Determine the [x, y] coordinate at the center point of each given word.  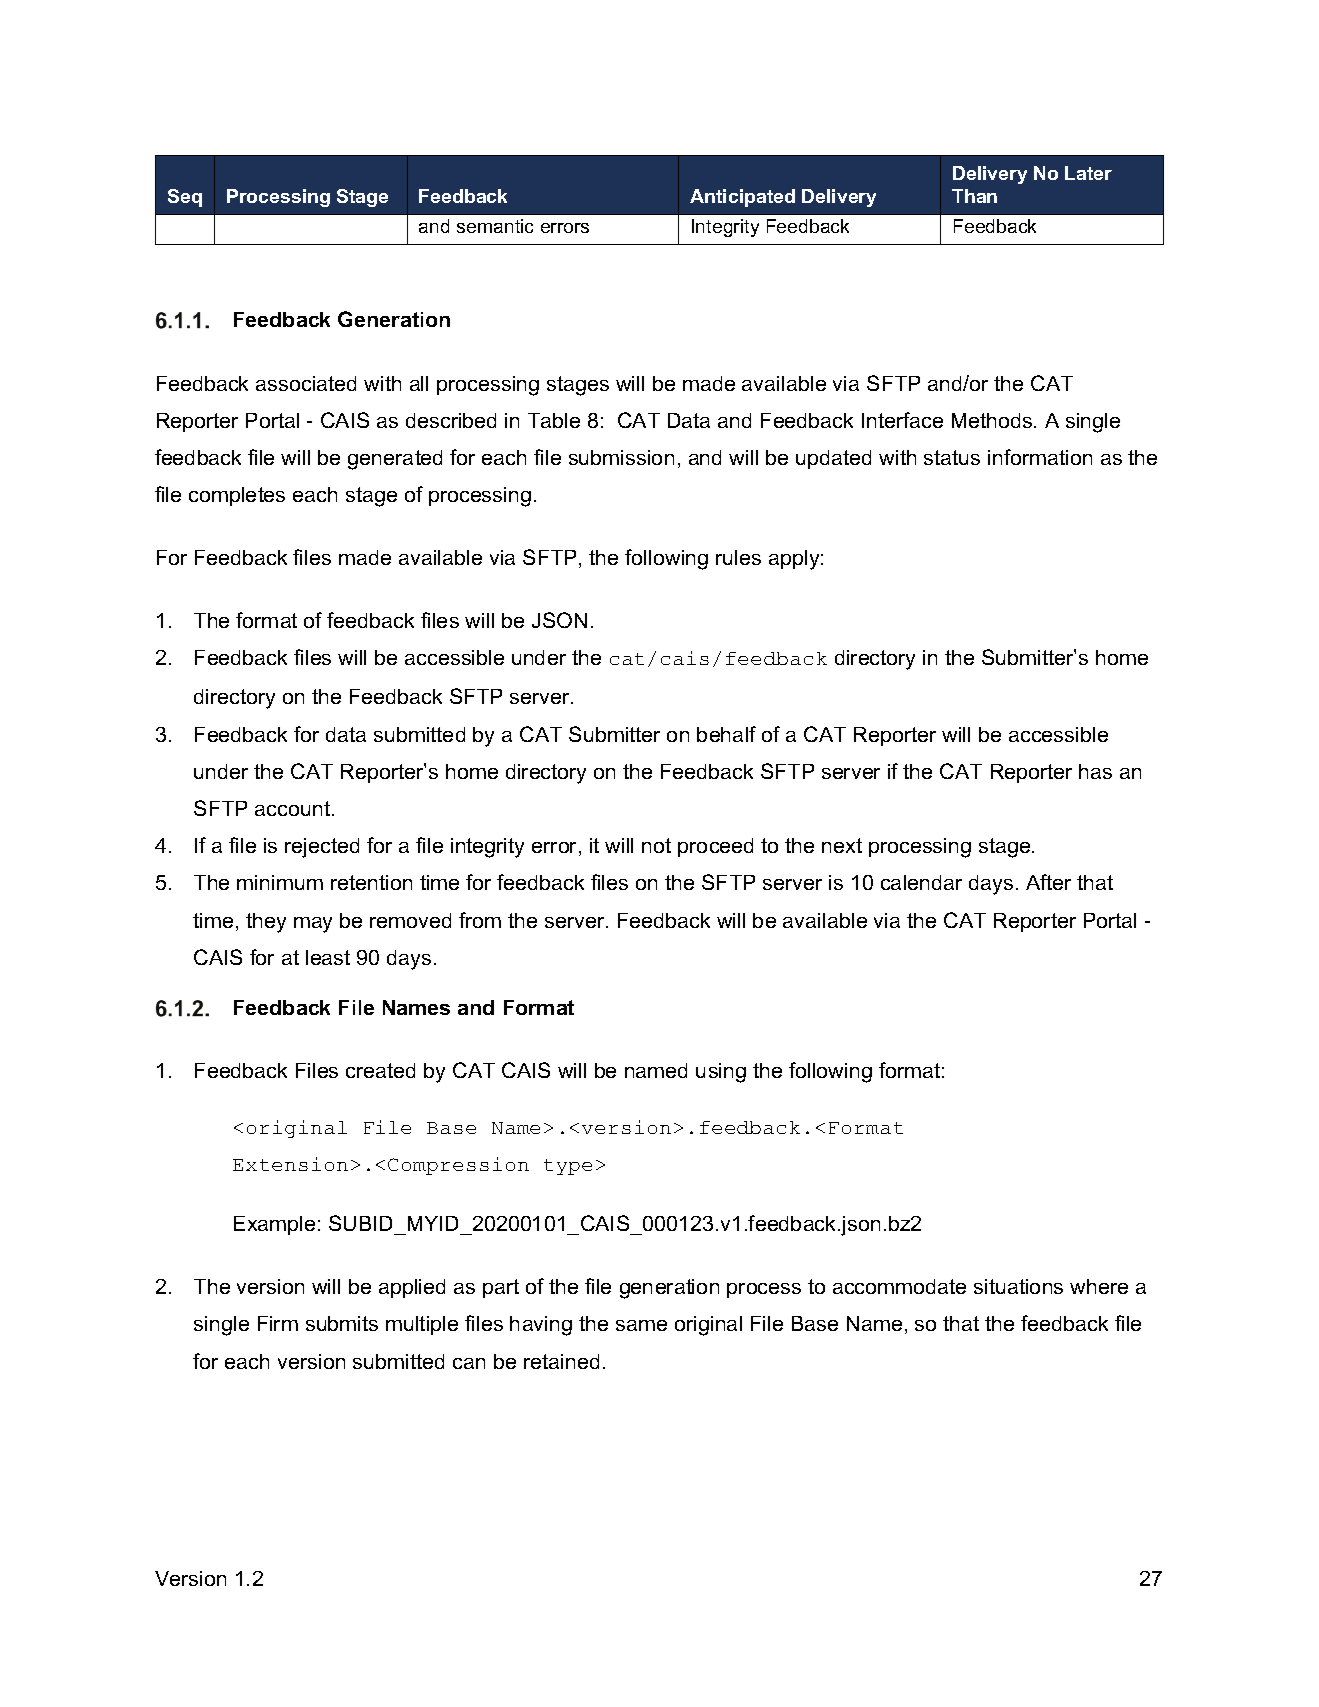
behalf [726, 734]
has [1095, 771]
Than [974, 196]
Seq [185, 198]
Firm [278, 1323]
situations [1018, 1286]
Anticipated [742, 198]
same [641, 1325]
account [294, 808]
